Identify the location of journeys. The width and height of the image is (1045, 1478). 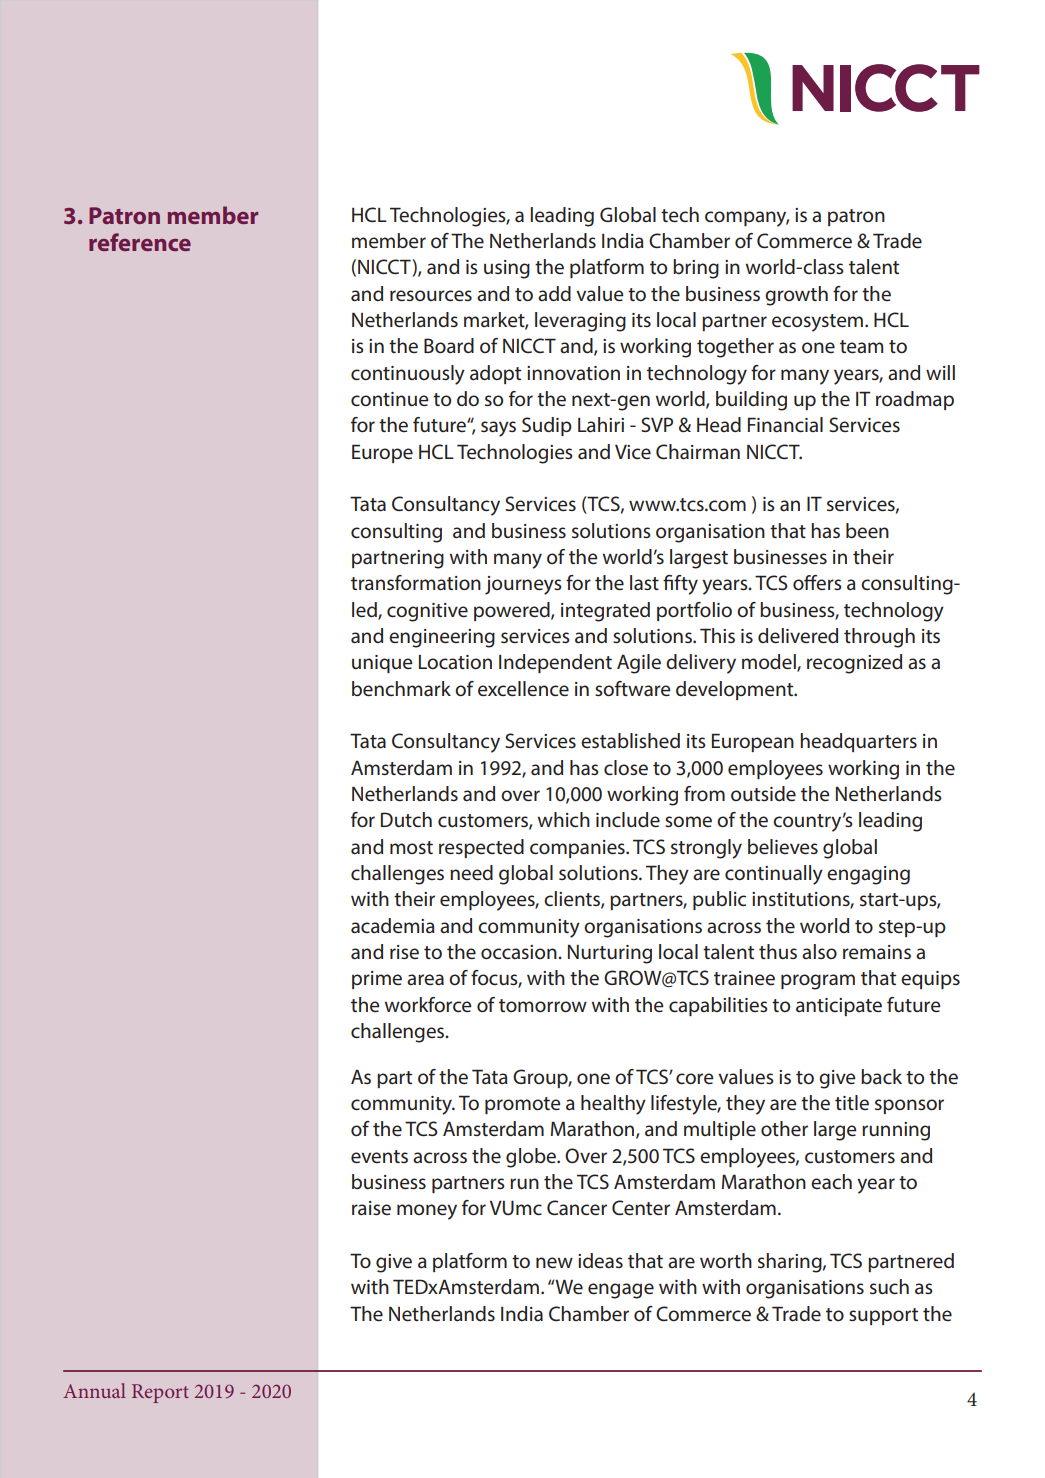
(523, 585).
